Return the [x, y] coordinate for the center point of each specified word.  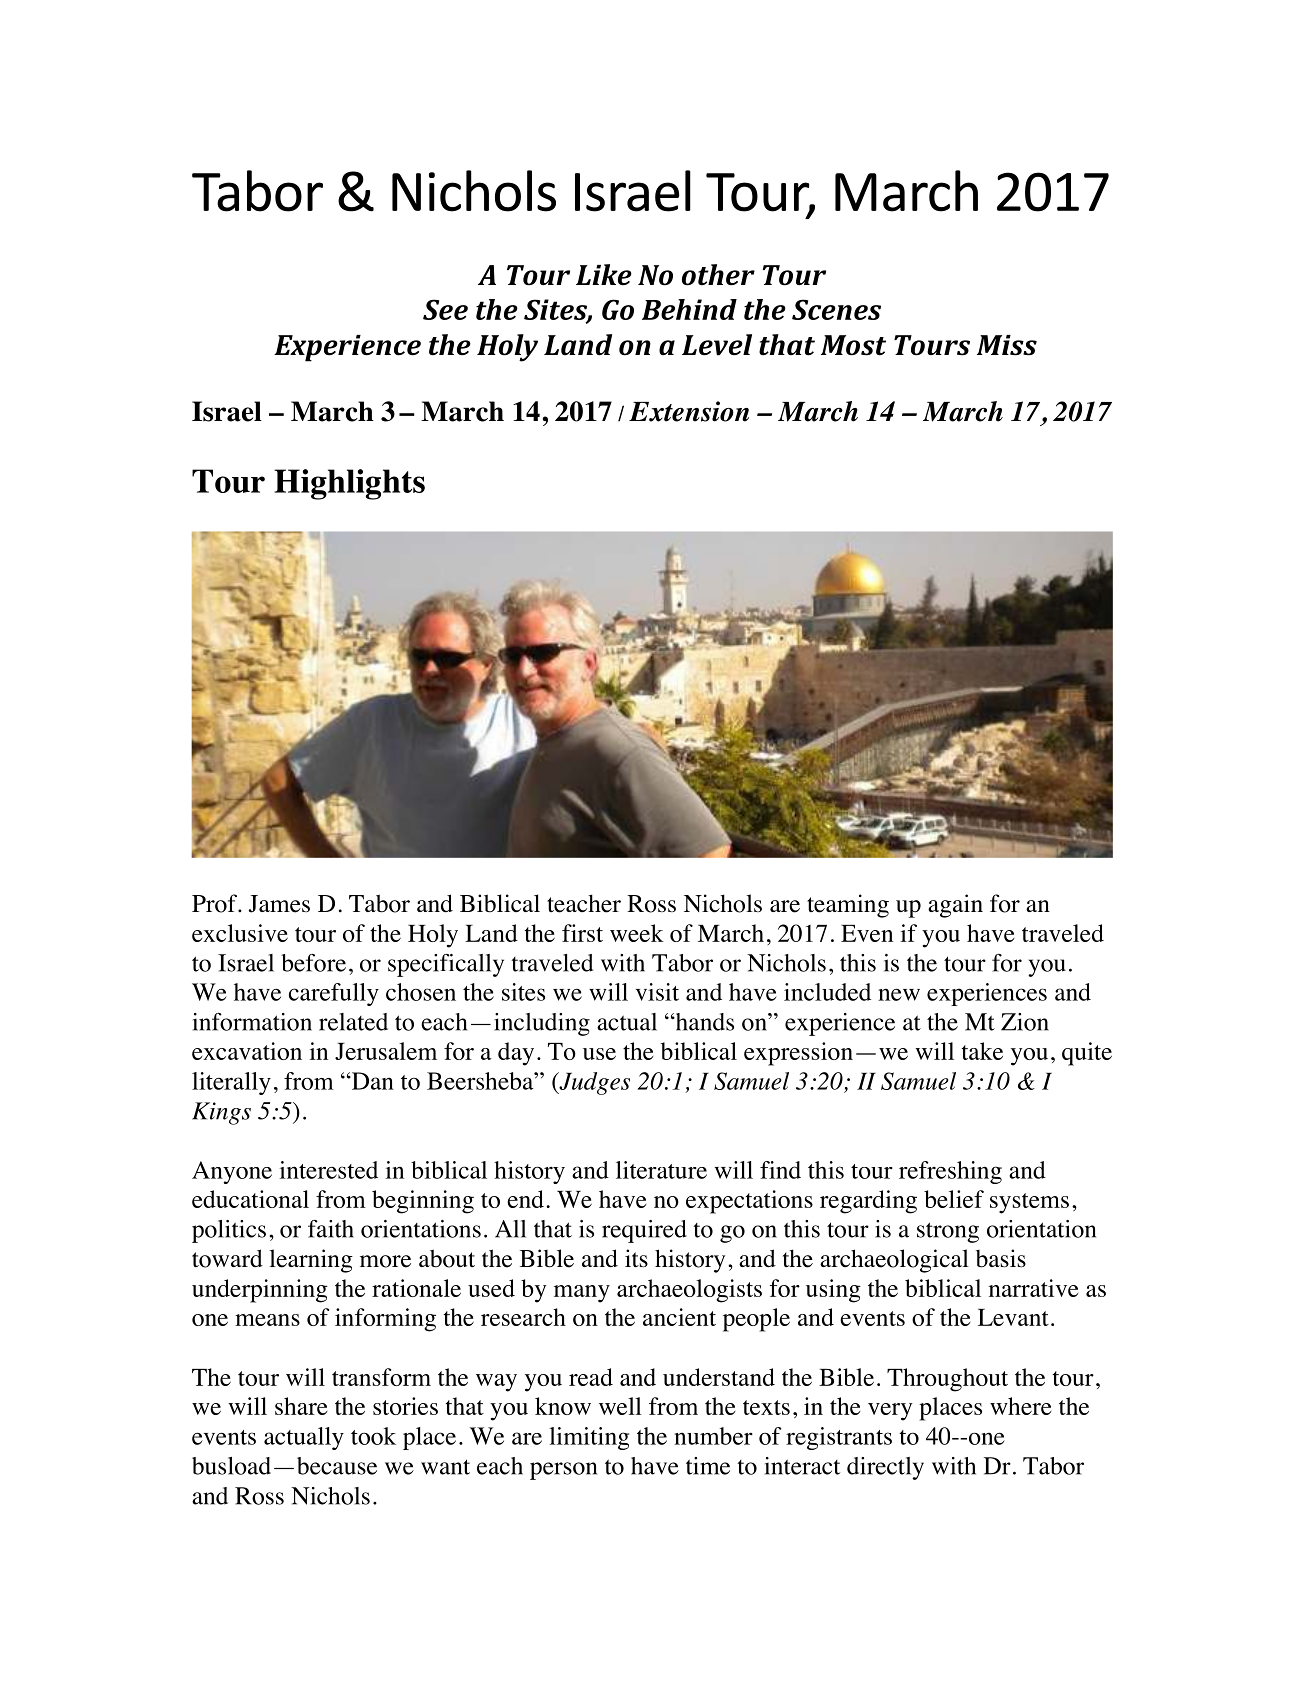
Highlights [349, 484]
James [279, 904]
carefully [334, 994]
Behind [689, 309]
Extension [689, 411]
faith [331, 1229]
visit [657, 992]
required [644, 1231]
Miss [1007, 345]
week [637, 933]
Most [853, 345]
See [445, 309]
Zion [1025, 1022]
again [955, 906]
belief [954, 1199]
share [301, 1406]
